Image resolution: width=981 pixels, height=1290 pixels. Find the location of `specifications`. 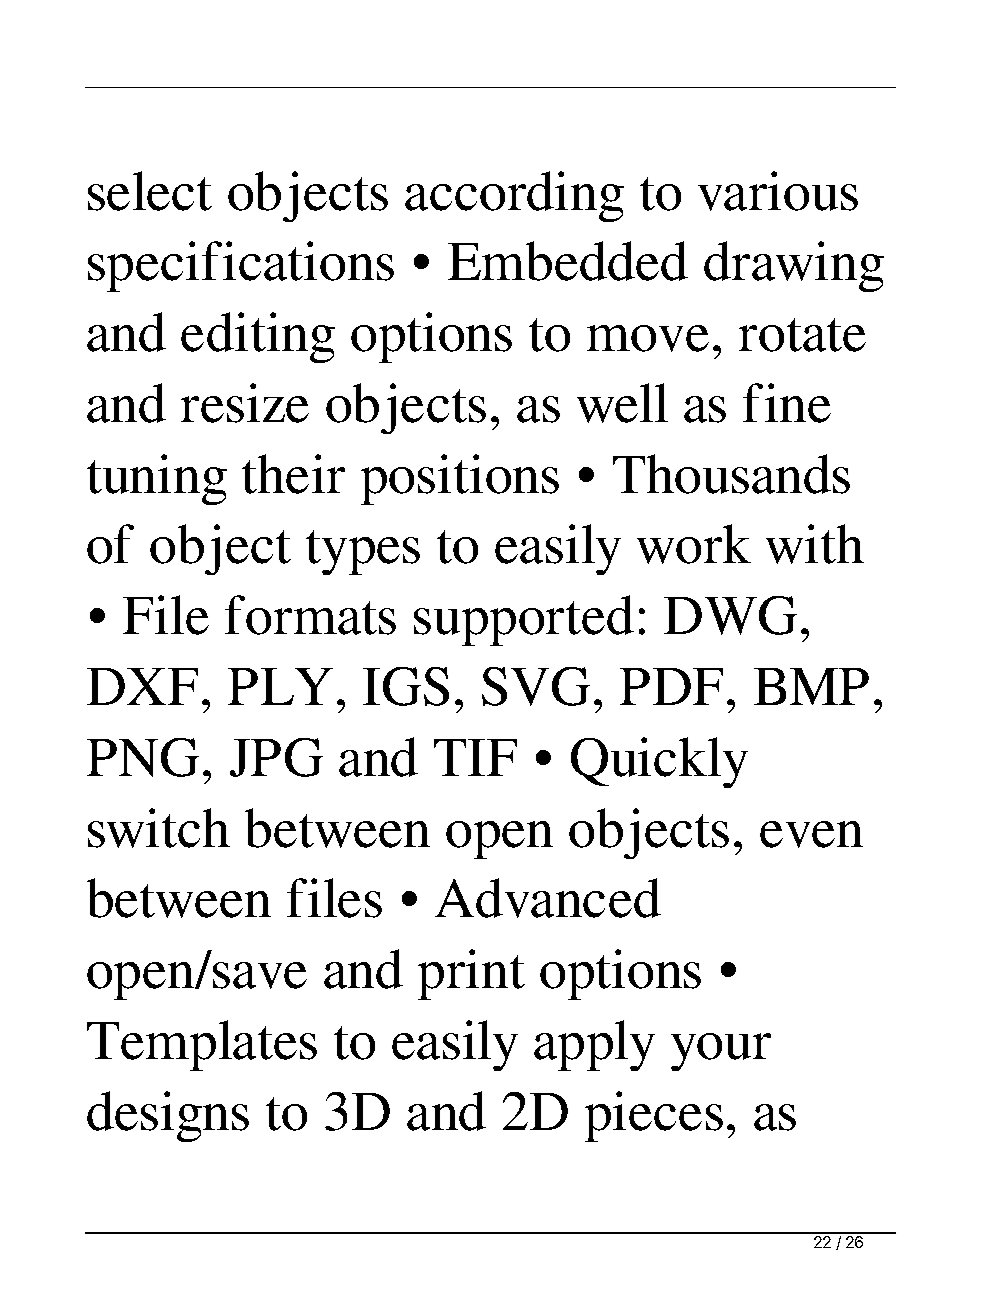

specifications is located at coordinates (241, 266).
